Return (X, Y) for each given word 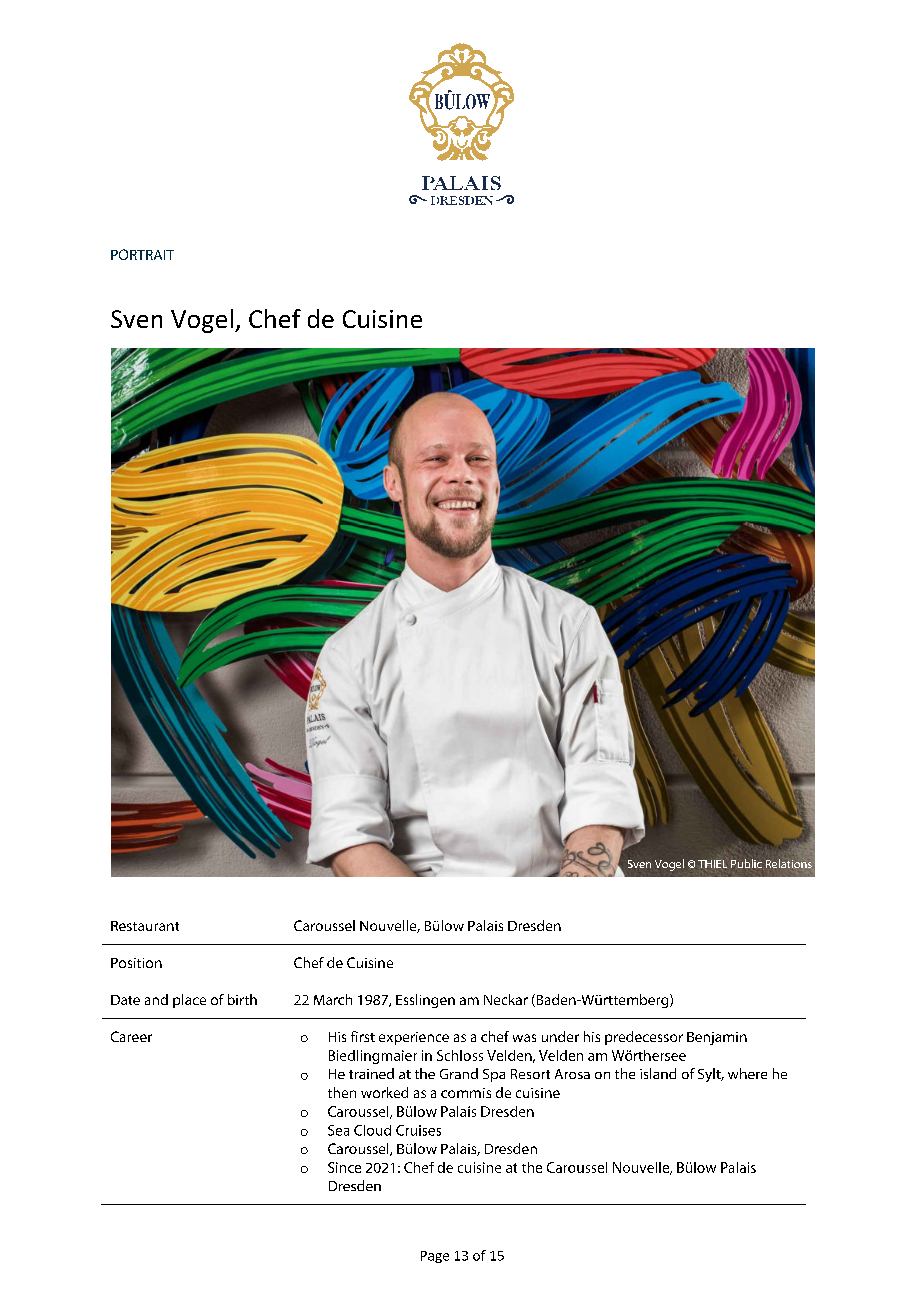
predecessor (644, 1038)
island (658, 1073)
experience (414, 1038)
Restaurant (145, 926)
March (333, 999)
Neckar (506, 999)
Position (136, 963)
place (189, 1001)
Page (435, 1257)
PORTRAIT (142, 254)
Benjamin (717, 1038)
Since (344, 1167)
